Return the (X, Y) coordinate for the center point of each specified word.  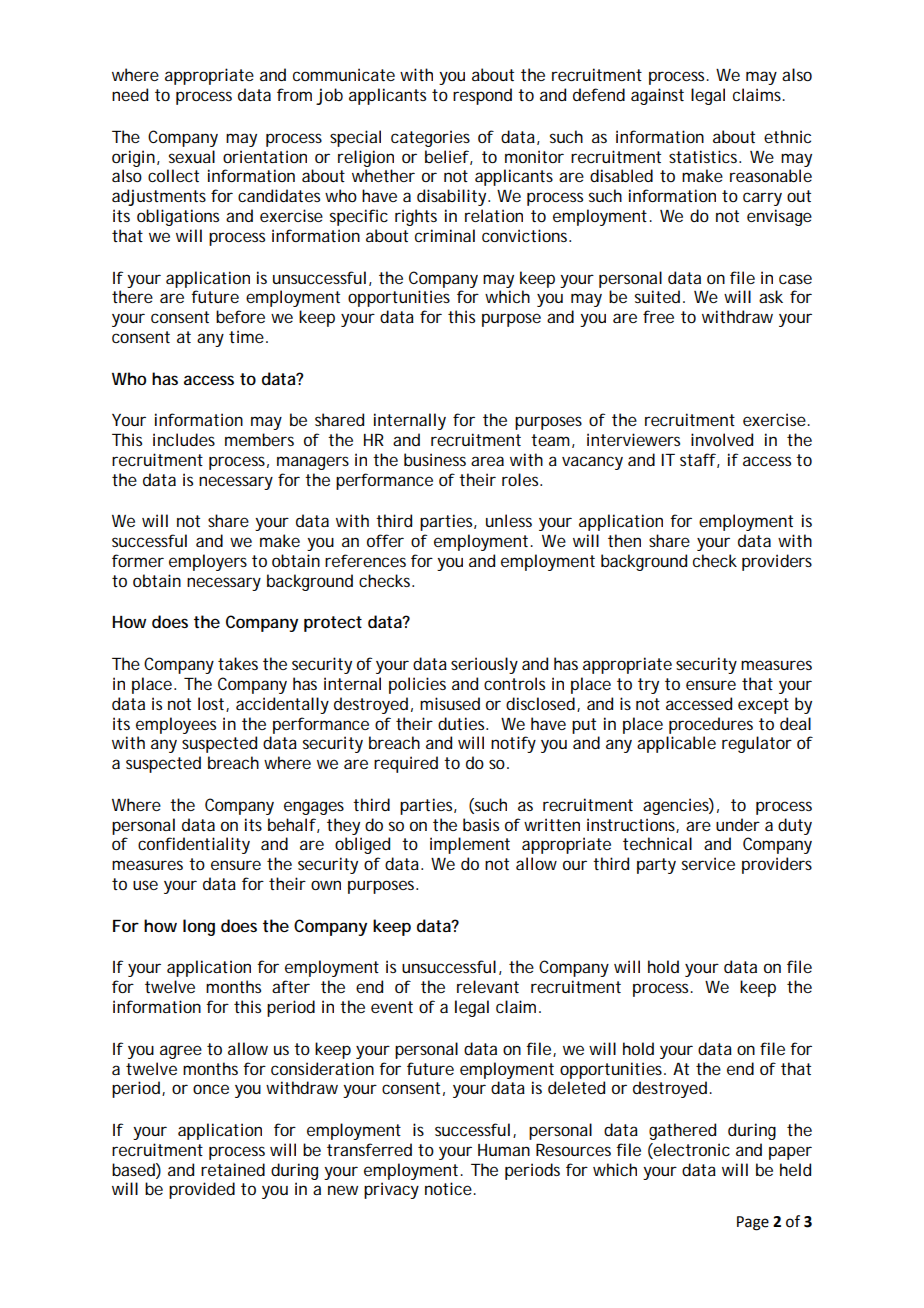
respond (482, 96)
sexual (192, 156)
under (738, 824)
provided (202, 1190)
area (487, 461)
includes (184, 439)
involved (722, 439)
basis (481, 824)
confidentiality (194, 845)
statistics (705, 156)
